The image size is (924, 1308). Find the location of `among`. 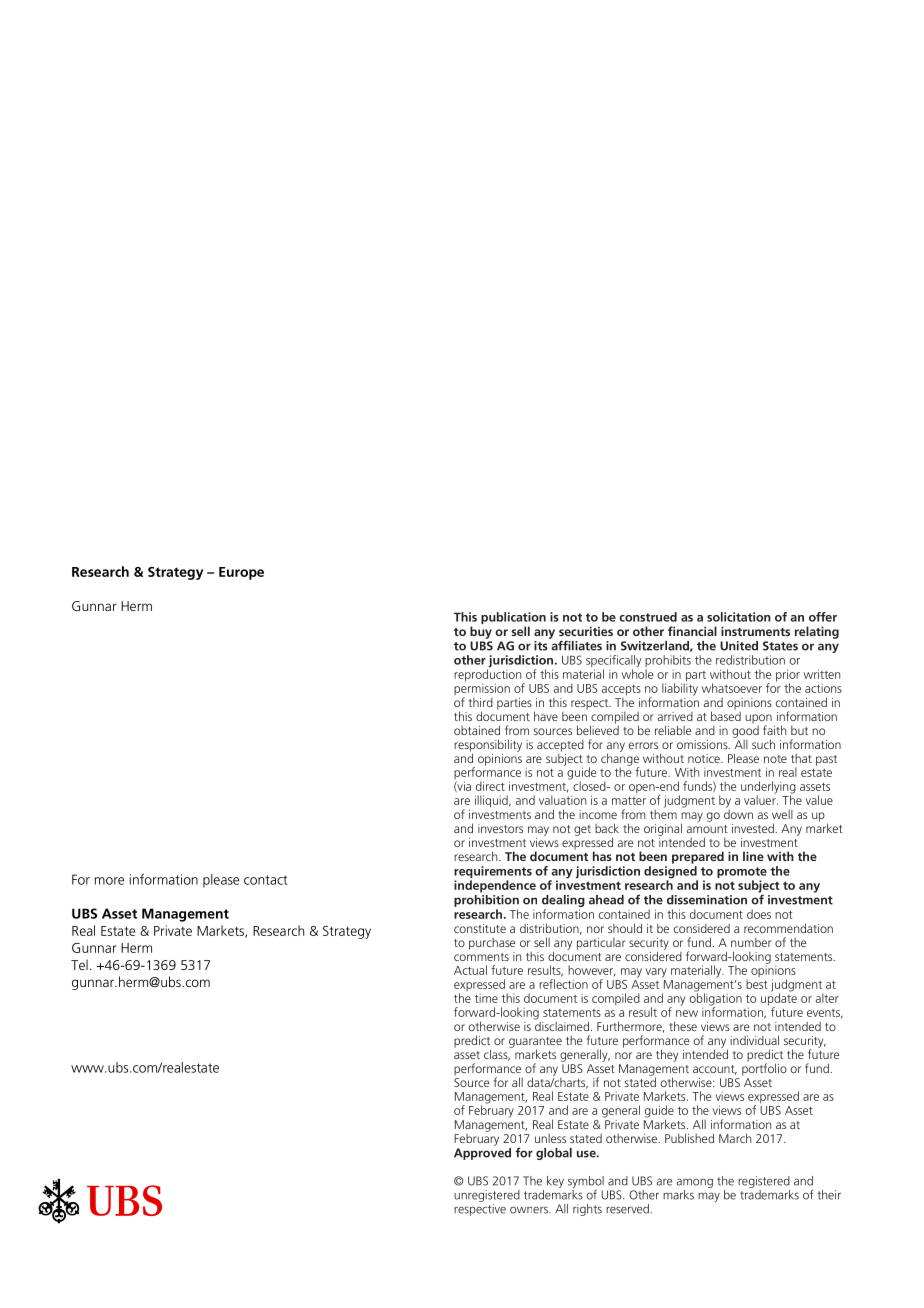

among is located at coordinates (695, 1183).
